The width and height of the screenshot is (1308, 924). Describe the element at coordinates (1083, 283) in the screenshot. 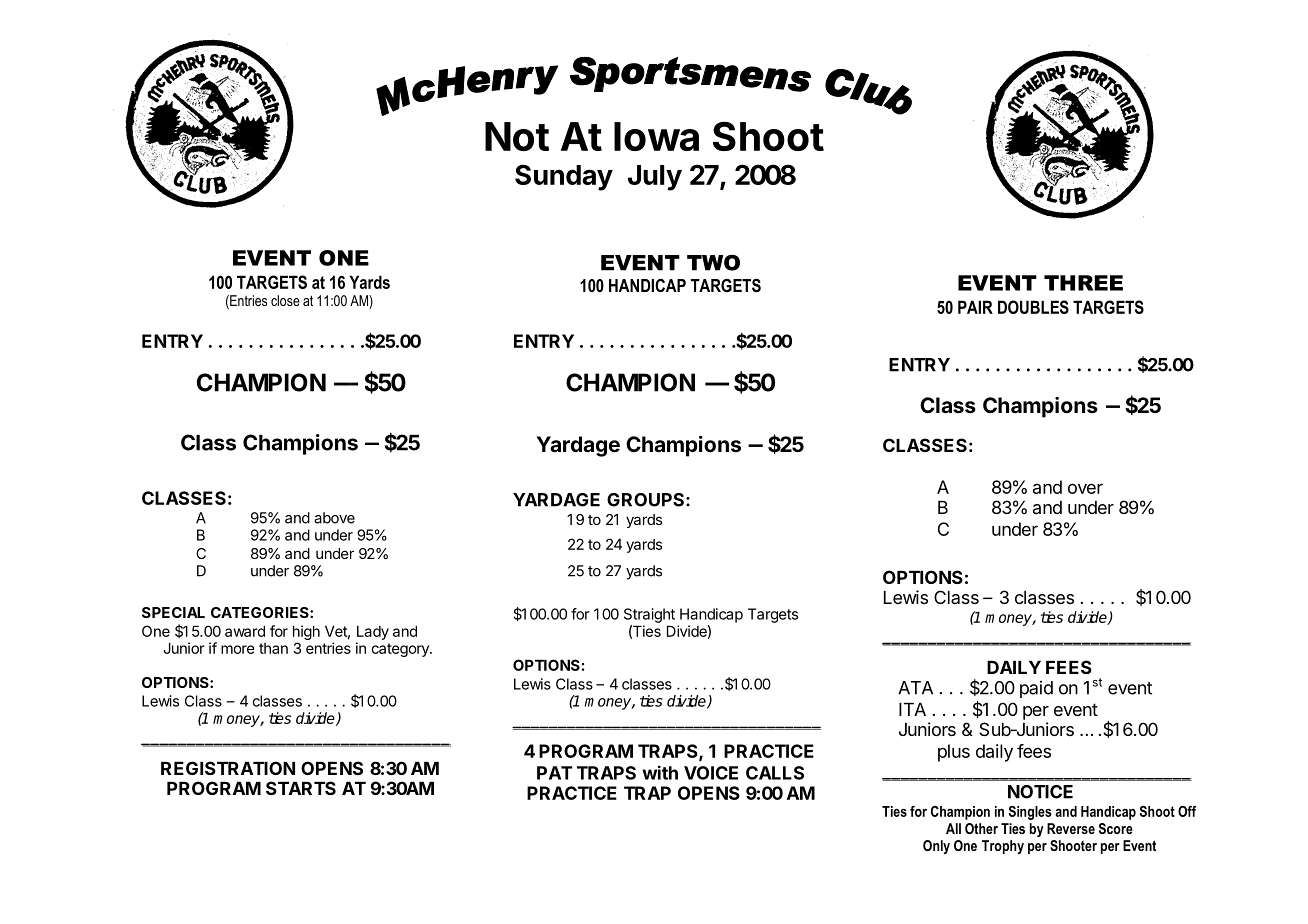

I see `THREE` at that location.
